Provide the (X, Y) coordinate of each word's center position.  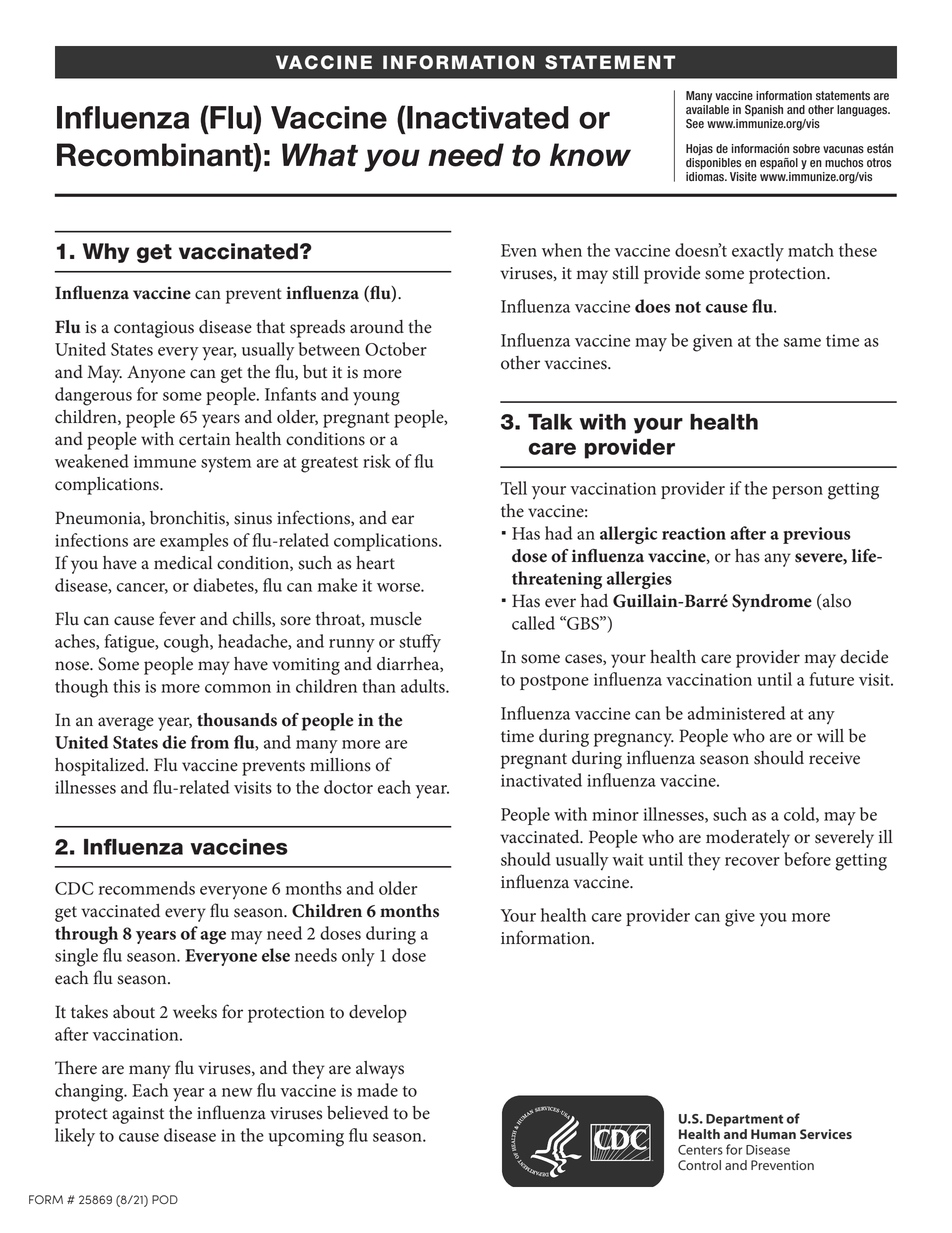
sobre (806, 149)
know (590, 155)
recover (752, 861)
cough (187, 643)
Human (773, 1134)
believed (358, 1113)
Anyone (156, 374)
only (358, 957)
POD (165, 1199)
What (320, 155)
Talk (550, 422)
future (832, 679)
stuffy (420, 643)
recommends (147, 888)
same (802, 342)
